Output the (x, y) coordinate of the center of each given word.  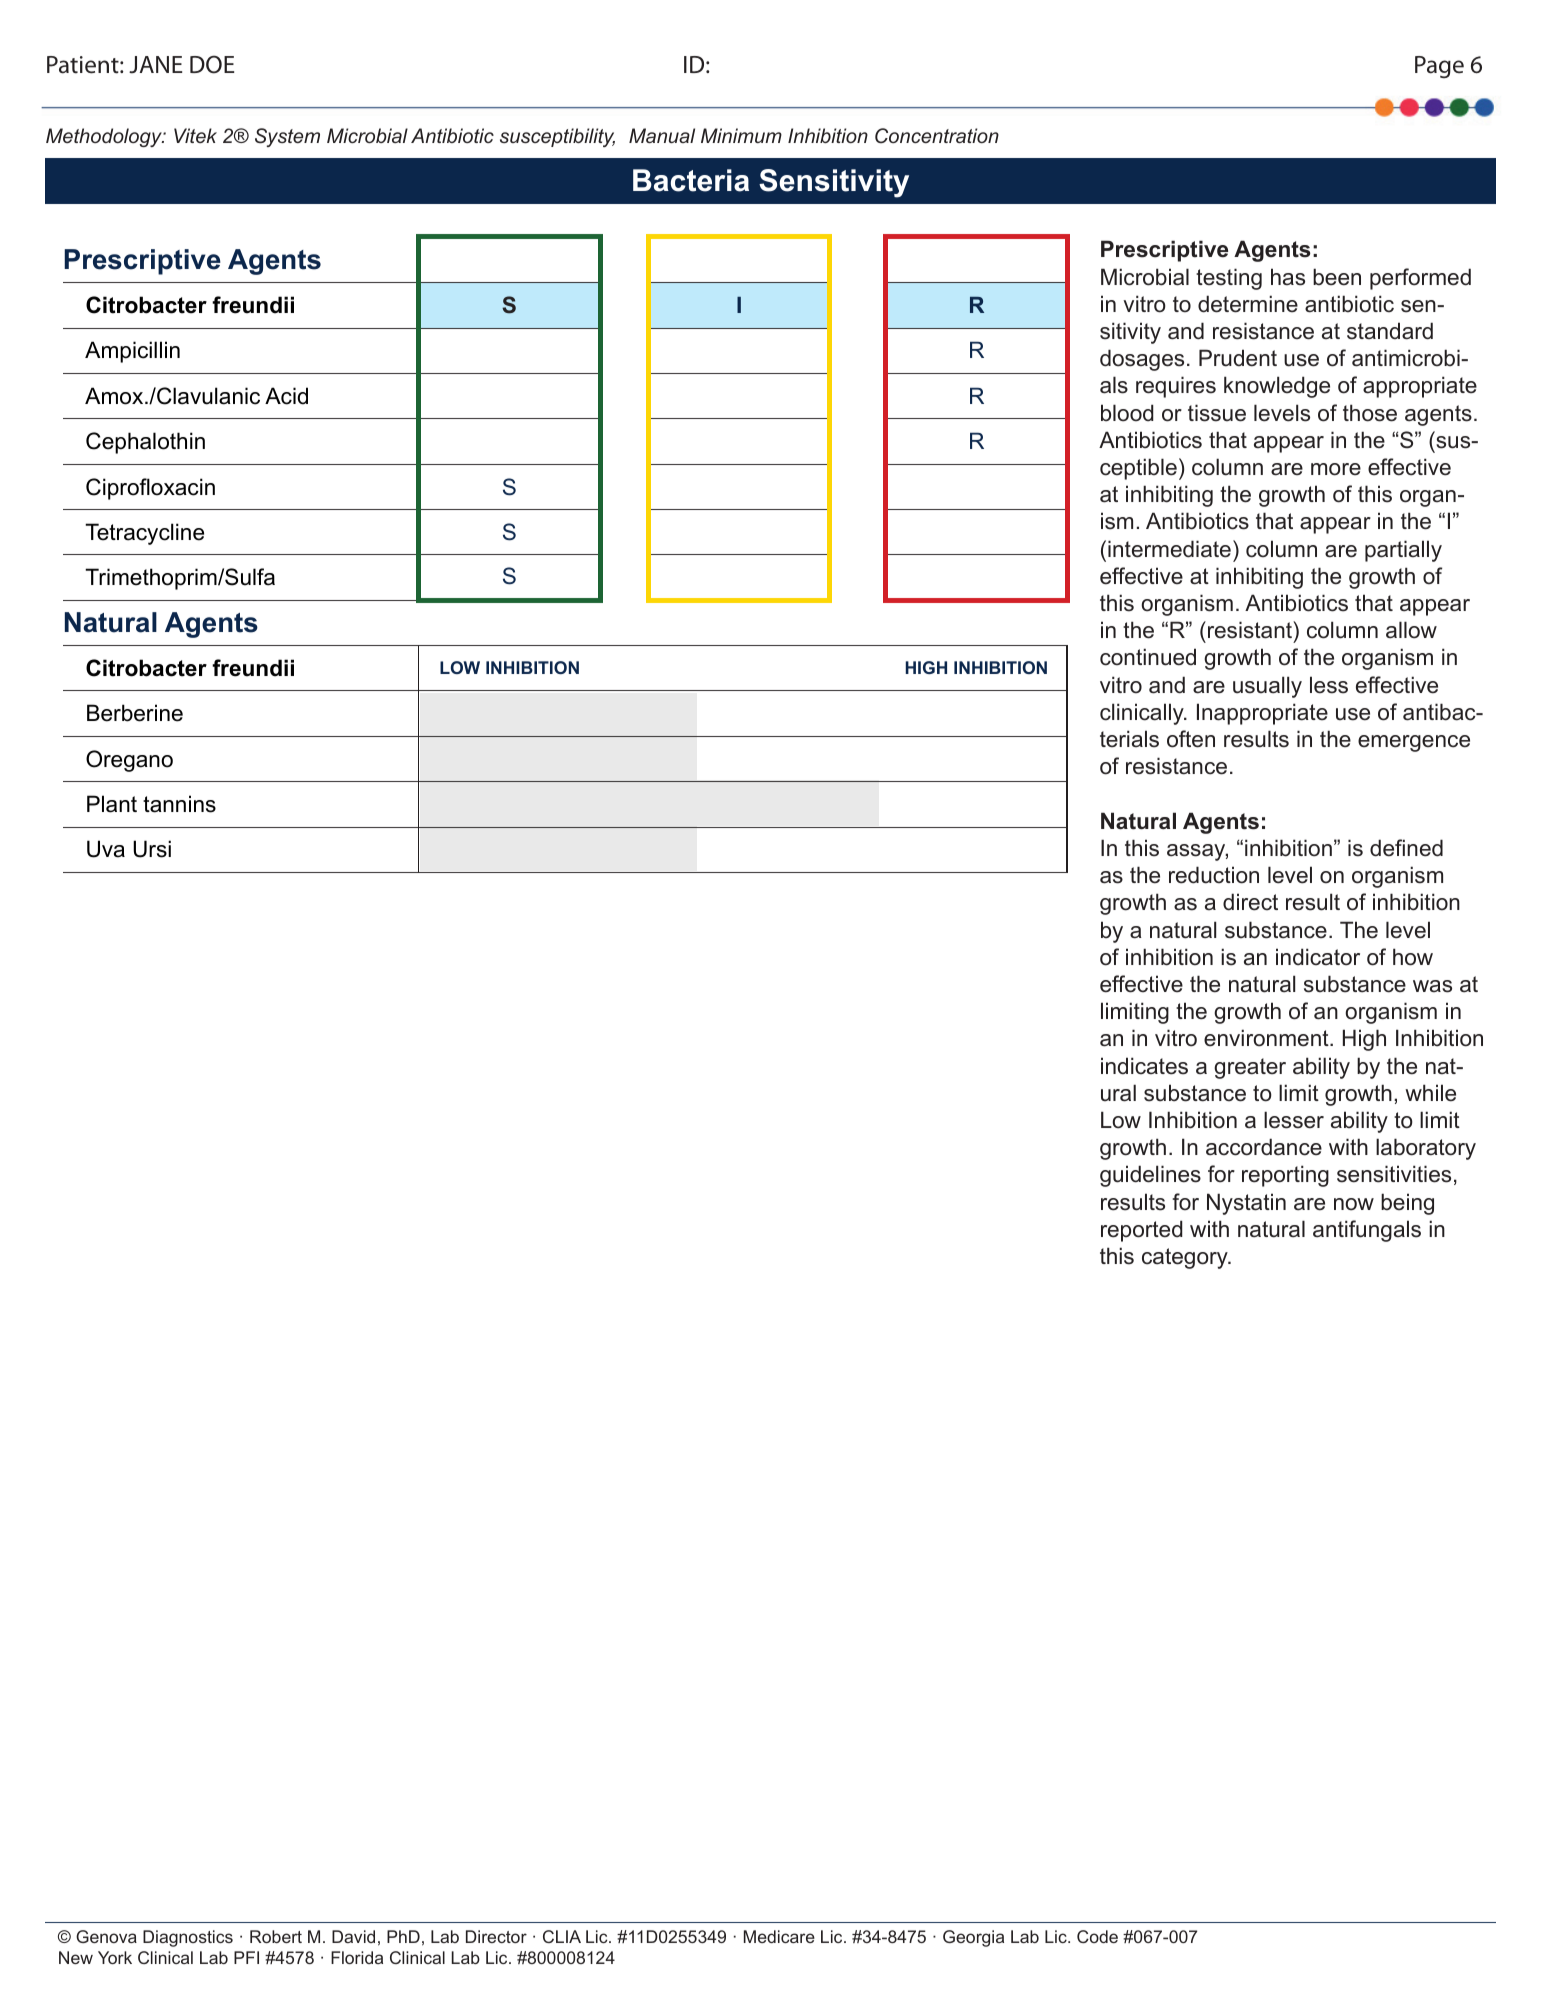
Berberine (135, 713)
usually (1267, 687)
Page (1439, 67)
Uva (106, 849)
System (287, 137)
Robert (276, 1936)
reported (1142, 1231)
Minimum (741, 135)
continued (1148, 657)
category (1186, 1258)
